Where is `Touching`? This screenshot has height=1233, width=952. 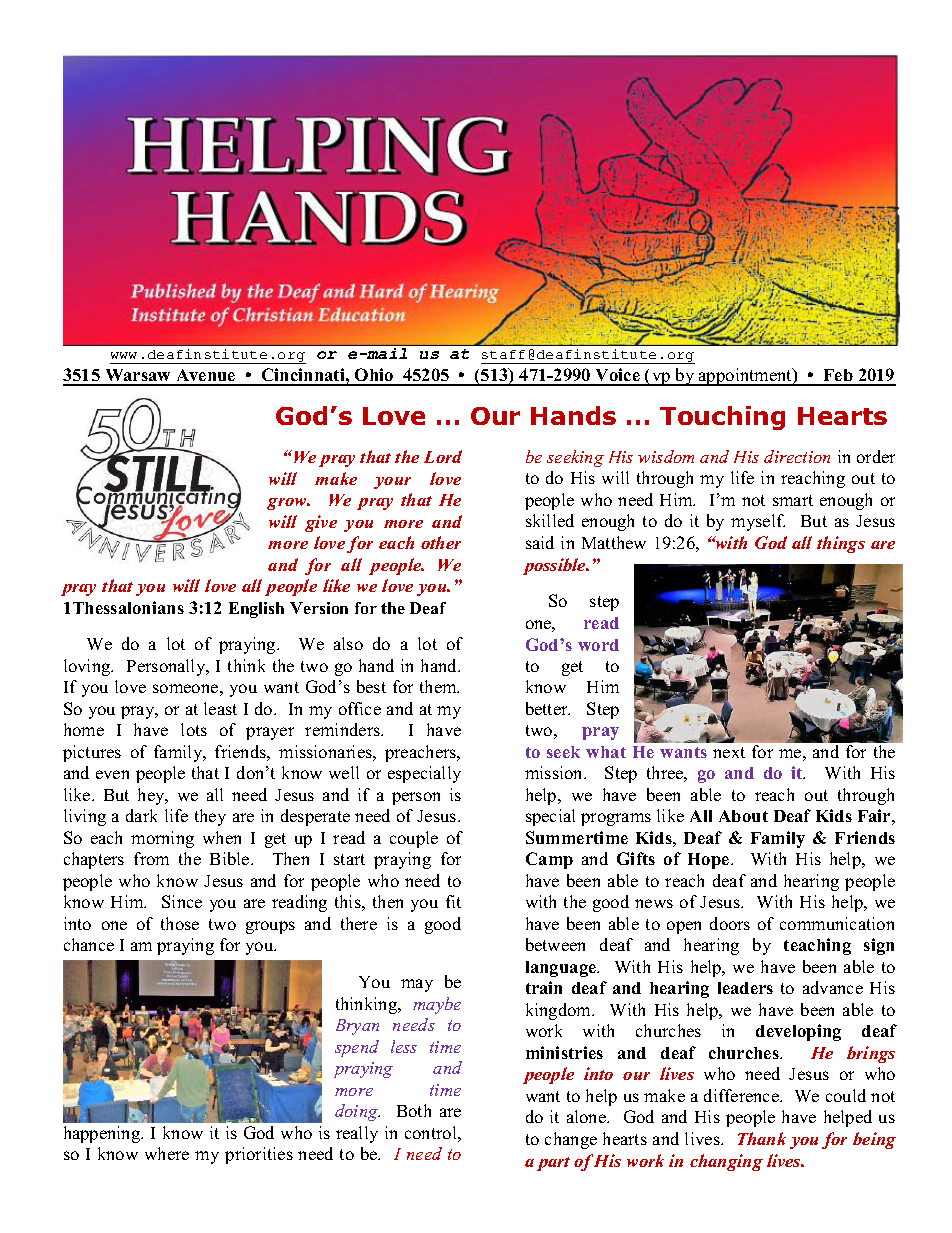 Touching is located at coordinates (722, 418).
